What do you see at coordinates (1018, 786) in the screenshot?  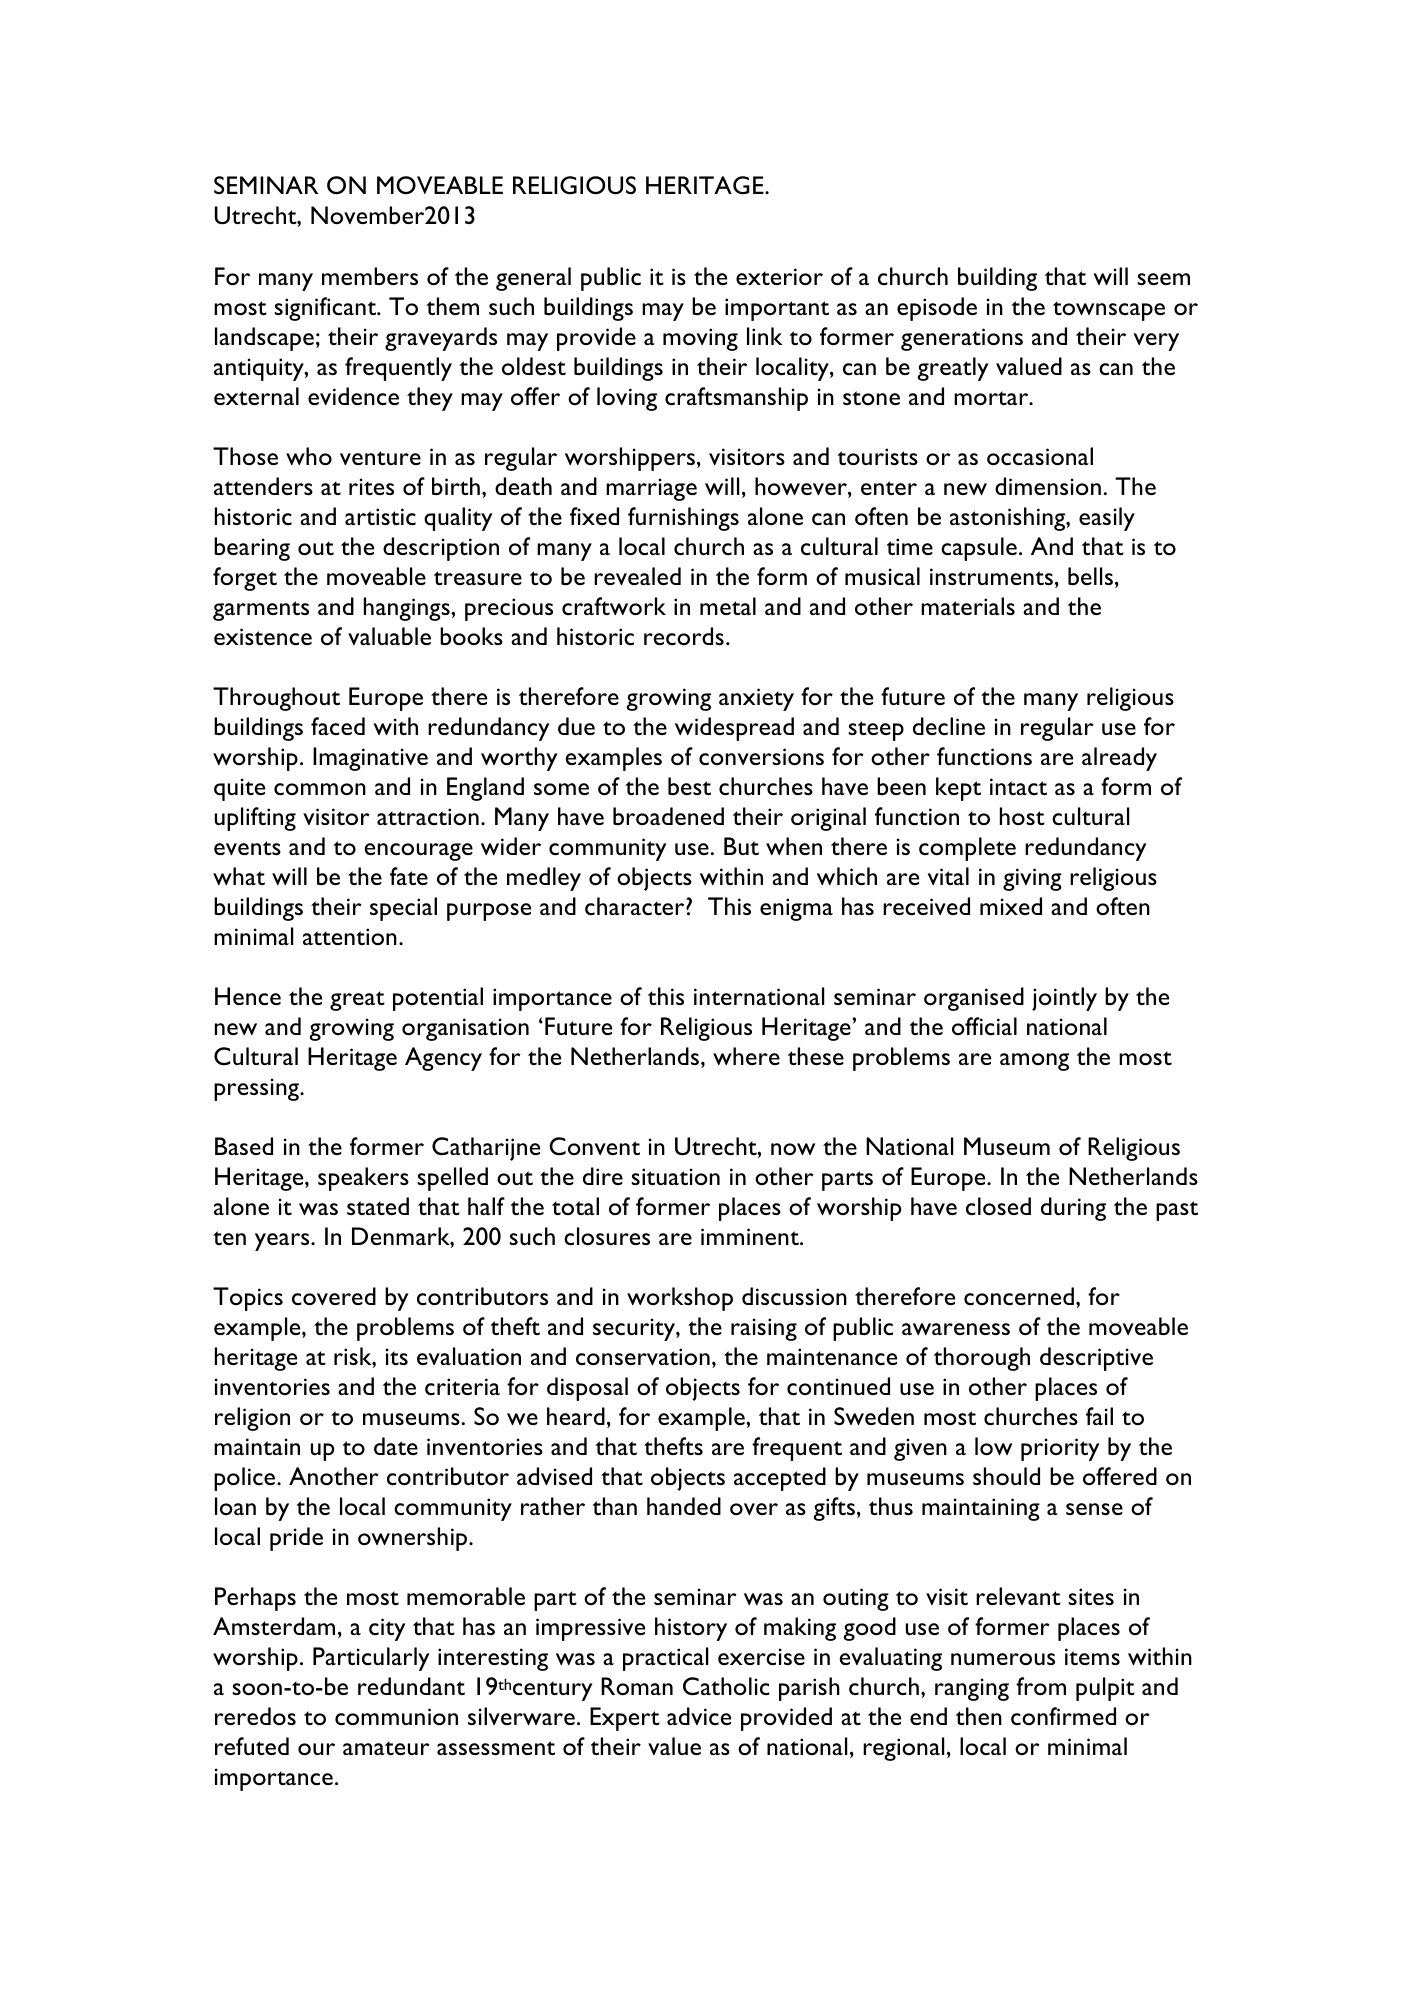 I see `intact` at bounding box center [1018, 786].
